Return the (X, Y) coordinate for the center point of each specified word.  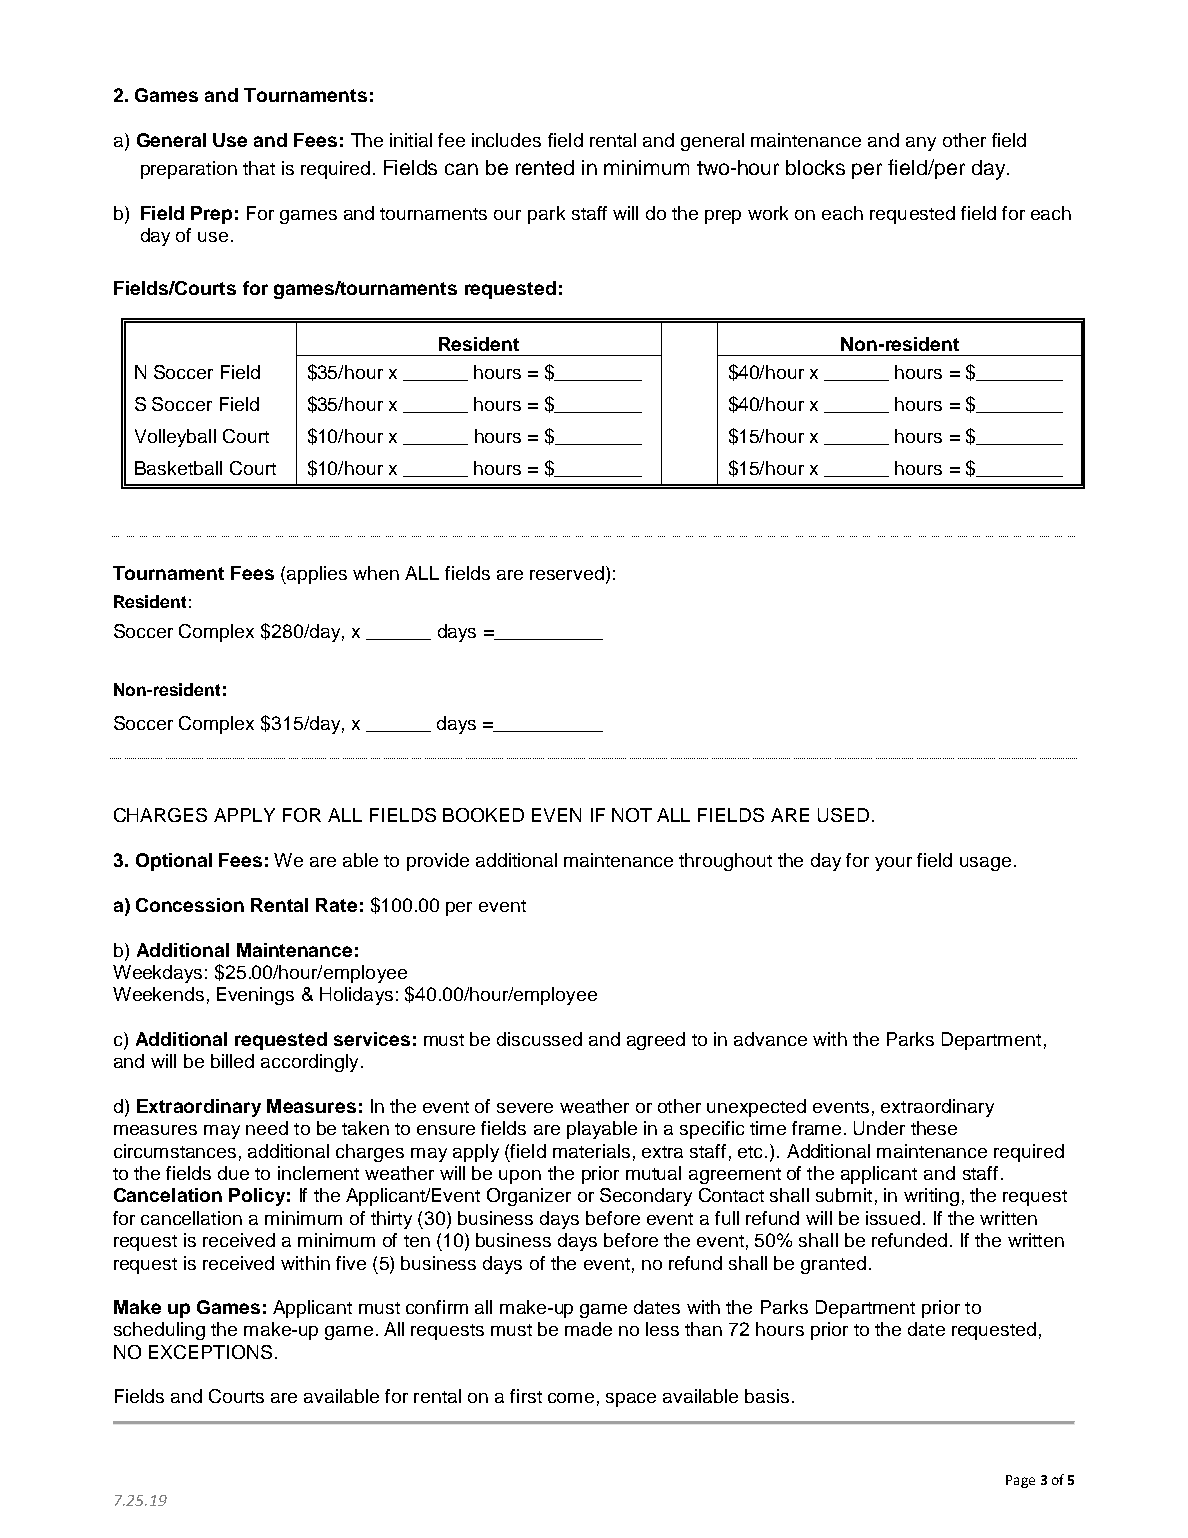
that (259, 168)
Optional (174, 862)
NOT (632, 815)
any (921, 144)
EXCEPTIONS (210, 1352)
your (893, 864)
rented (545, 167)
